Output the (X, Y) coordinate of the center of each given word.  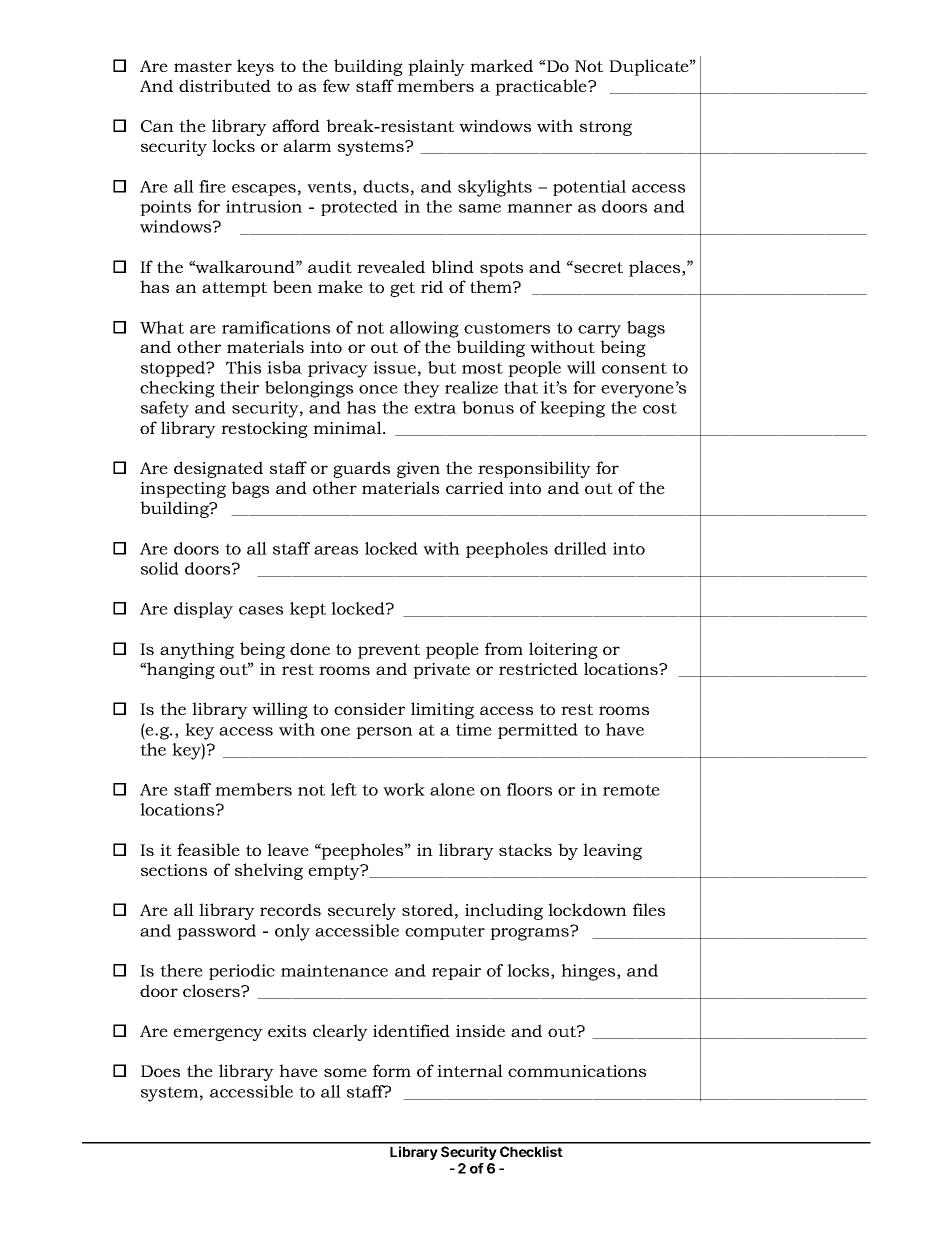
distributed (225, 85)
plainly (436, 67)
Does (160, 1071)
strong (606, 128)
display (203, 610)
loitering (563, 650)
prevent (389, 651)
